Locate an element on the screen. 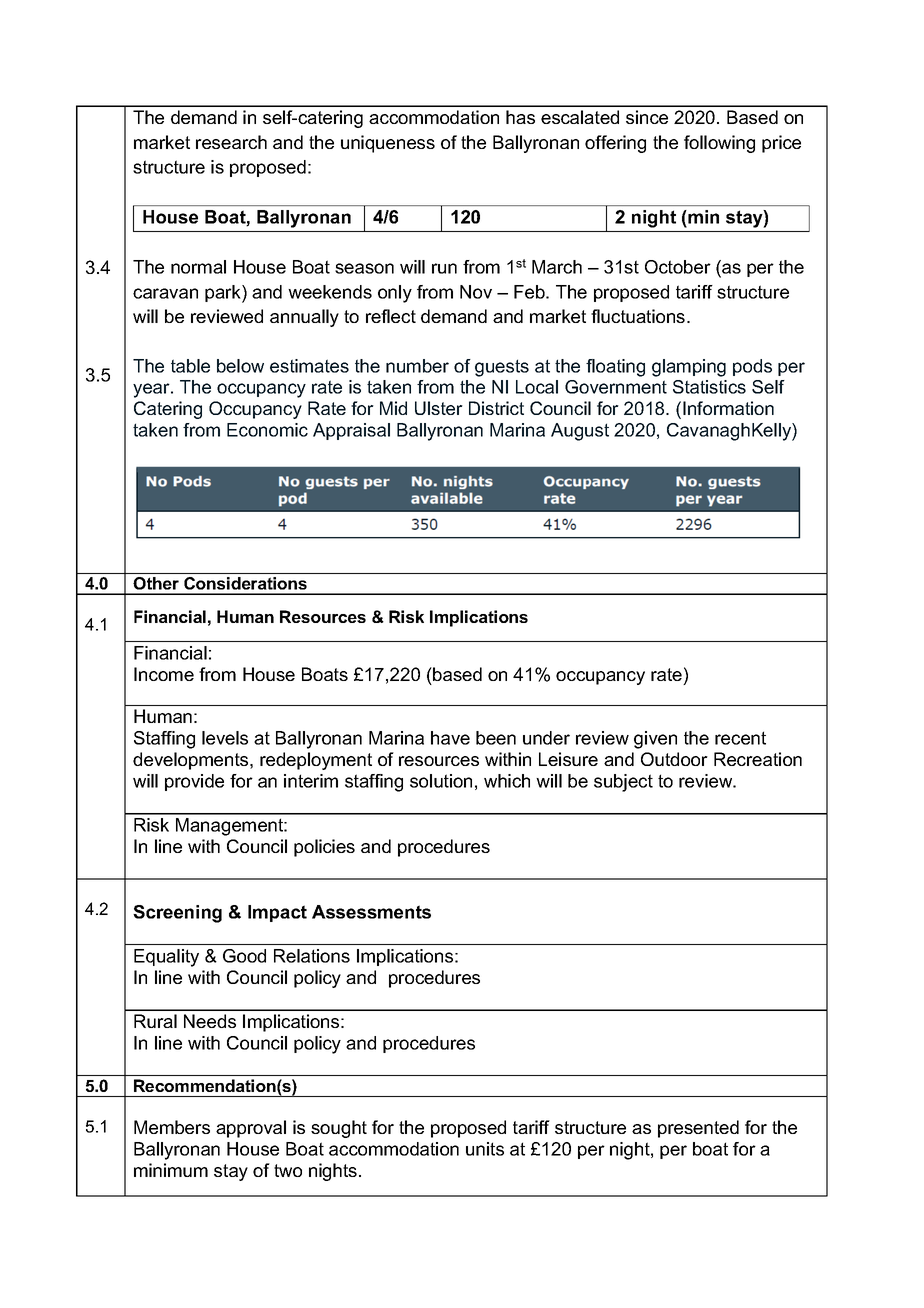 The image size is (924, 1308). research is located at coordinates (231, 142).
